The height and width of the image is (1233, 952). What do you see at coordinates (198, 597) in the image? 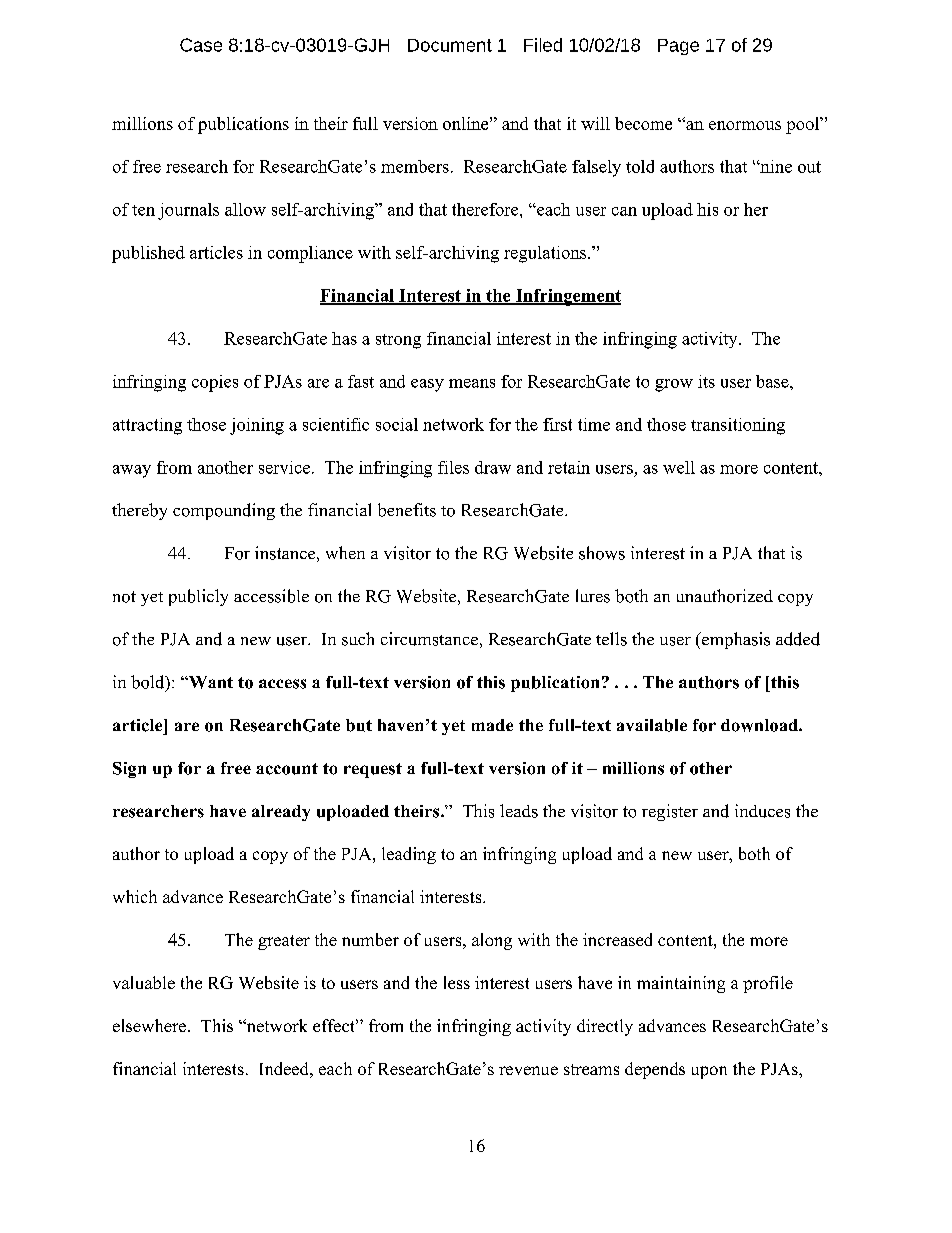
I see `publicly` at bounding box center [198, 597].
